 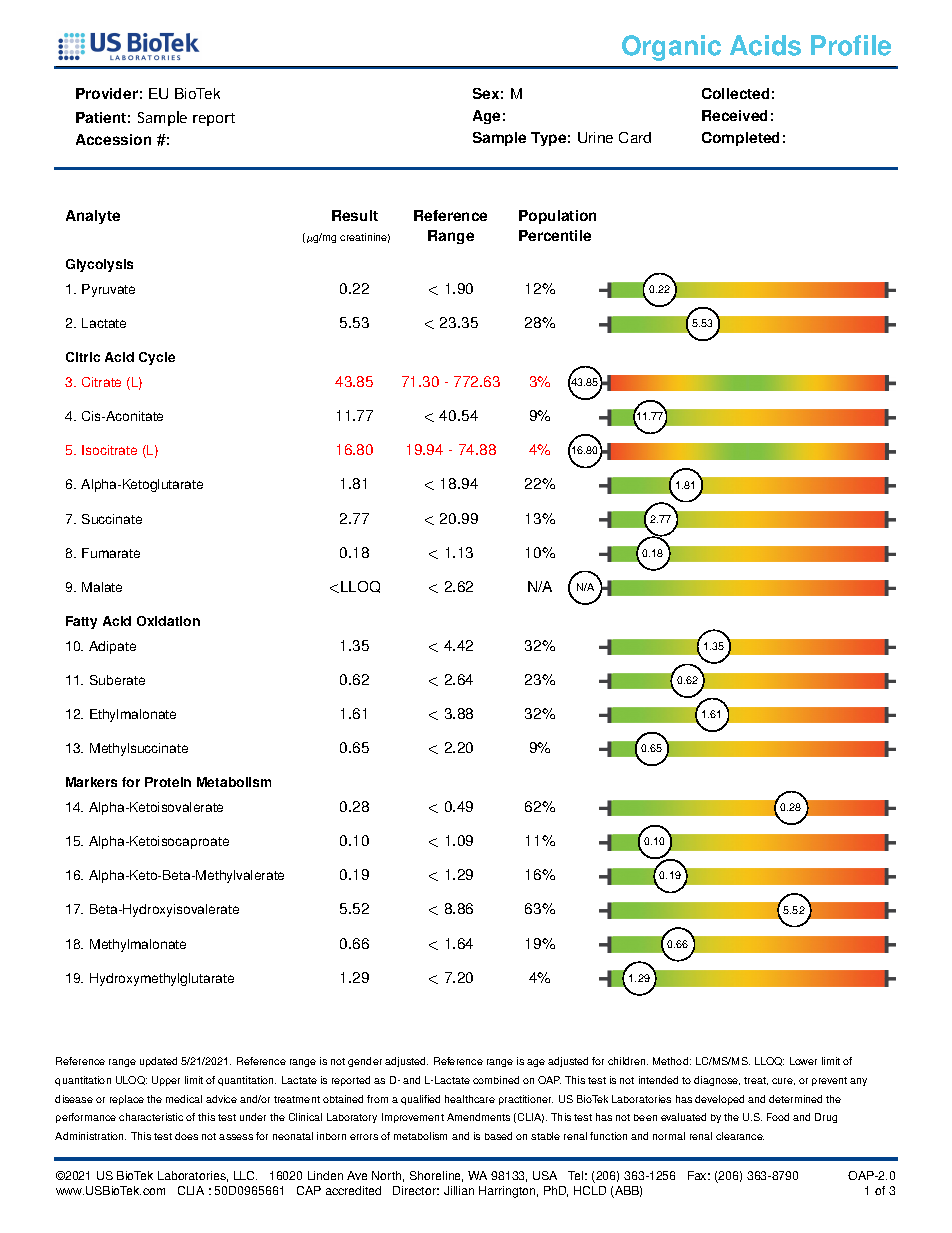 I want to click on does, so click(x=186, y=1136).
